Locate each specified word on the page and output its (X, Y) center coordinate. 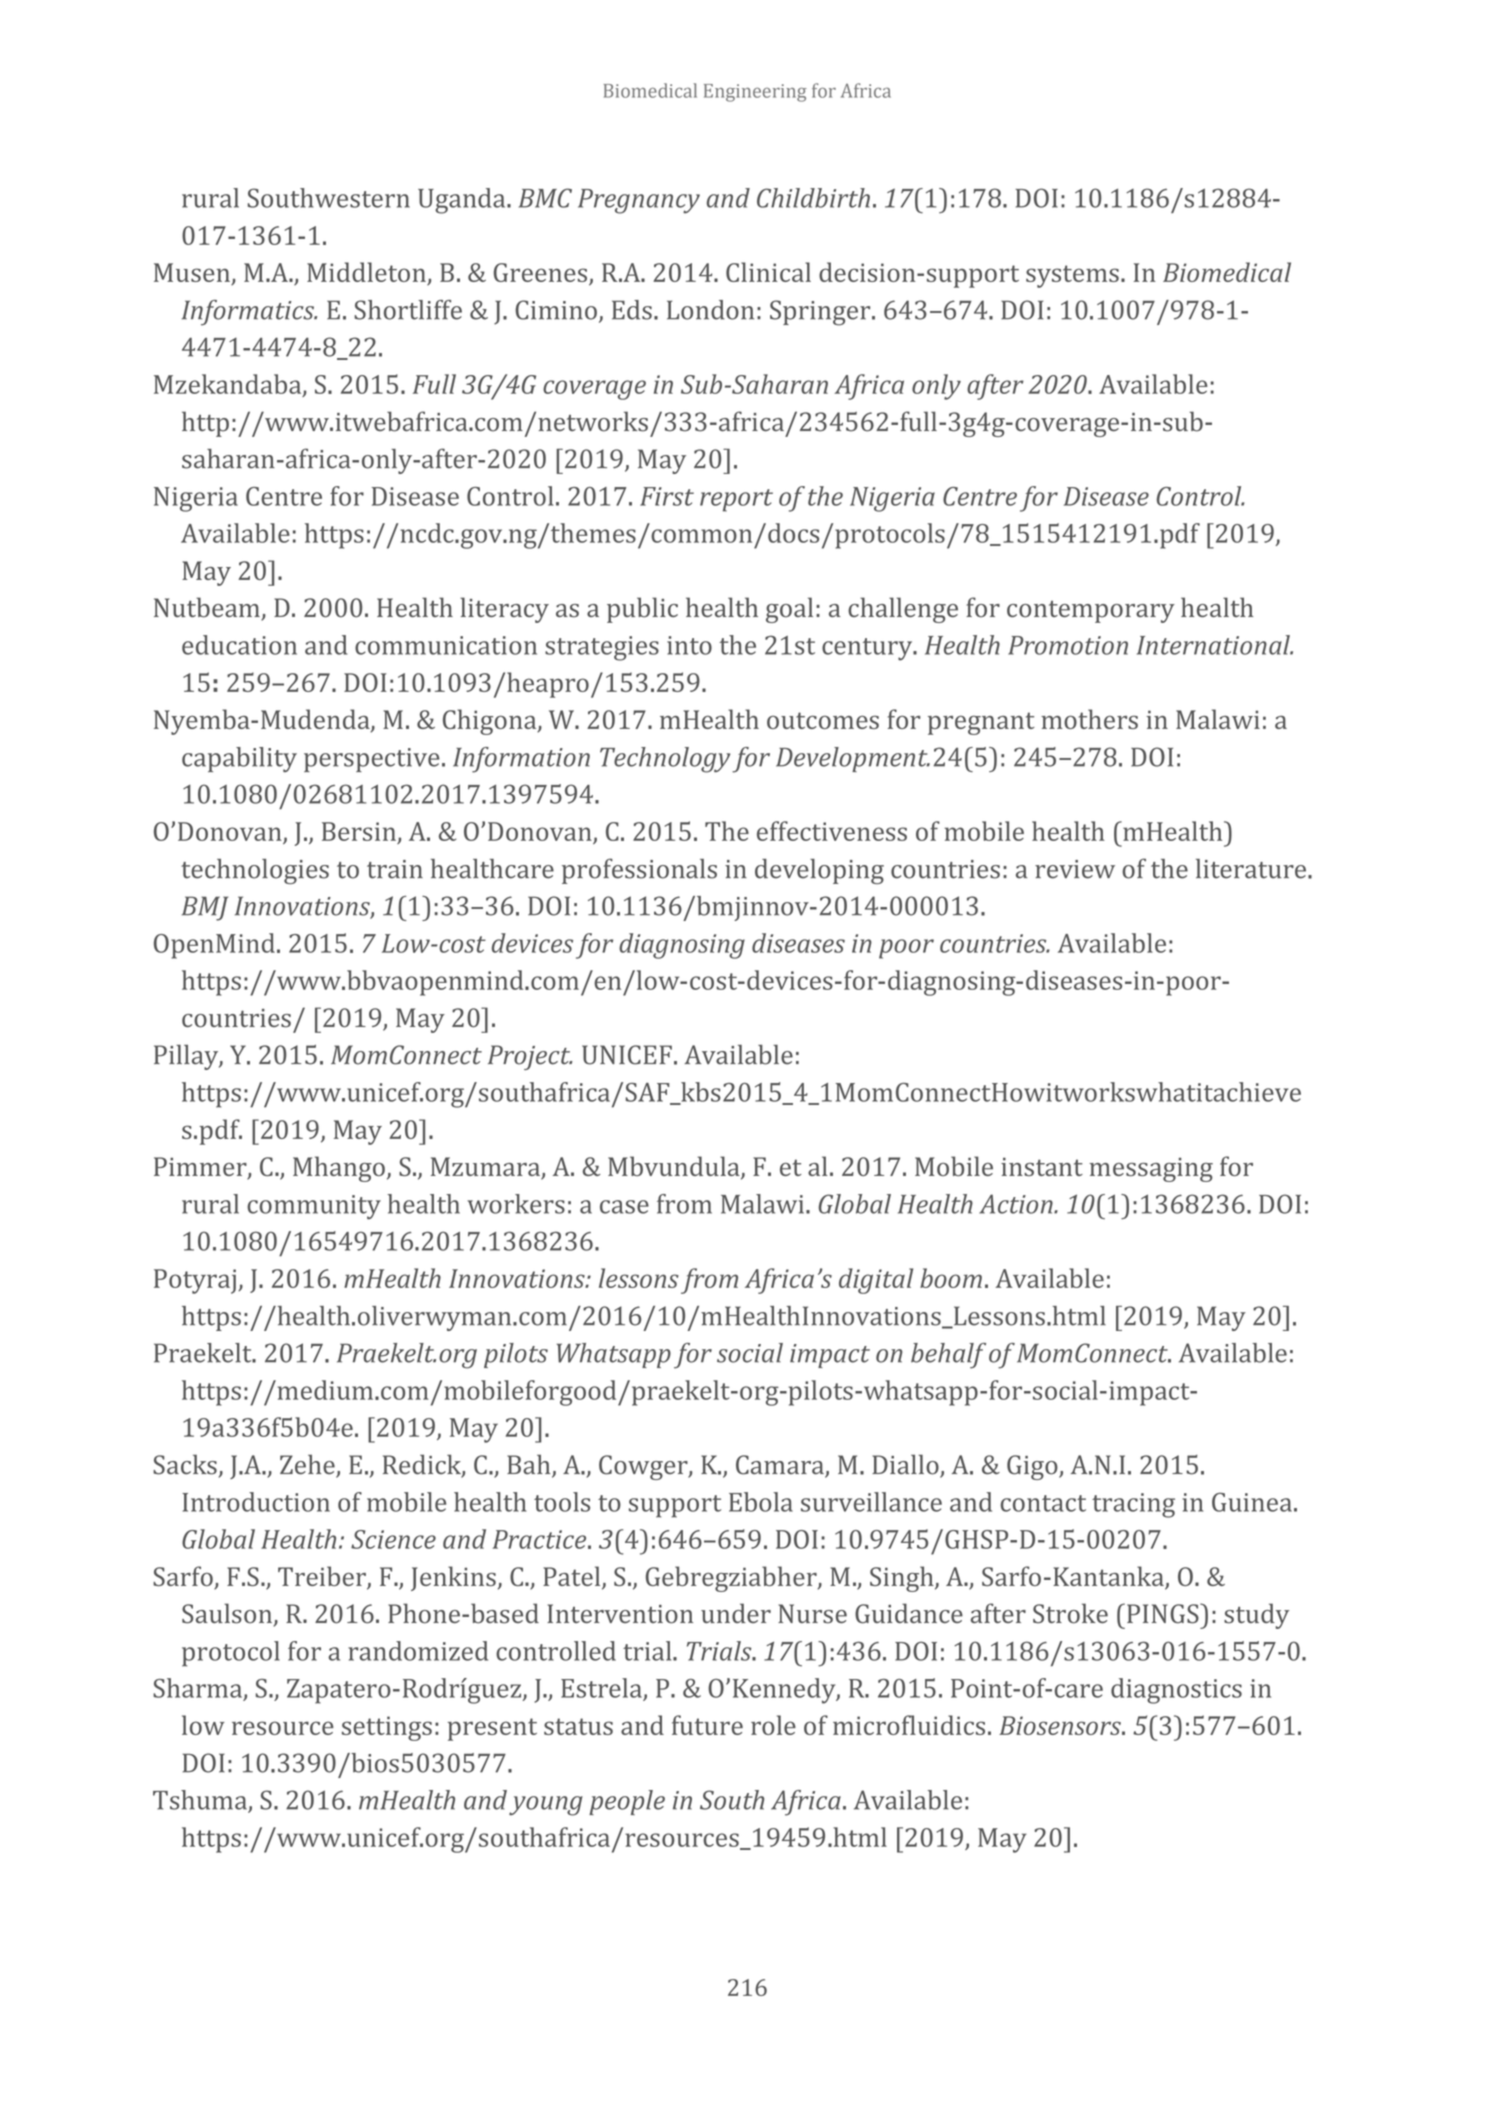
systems (1072, 276)
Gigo (1033, 1467)
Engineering (755, 93)
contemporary (1091, 612)
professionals (639, 871)
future (707, 1725)
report (736, 500)
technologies (255, 871)
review (1075, 869)
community (314, 1207)
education (239, 645)
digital (876, 1281)
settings (387, 1728)
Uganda (463, 201)
